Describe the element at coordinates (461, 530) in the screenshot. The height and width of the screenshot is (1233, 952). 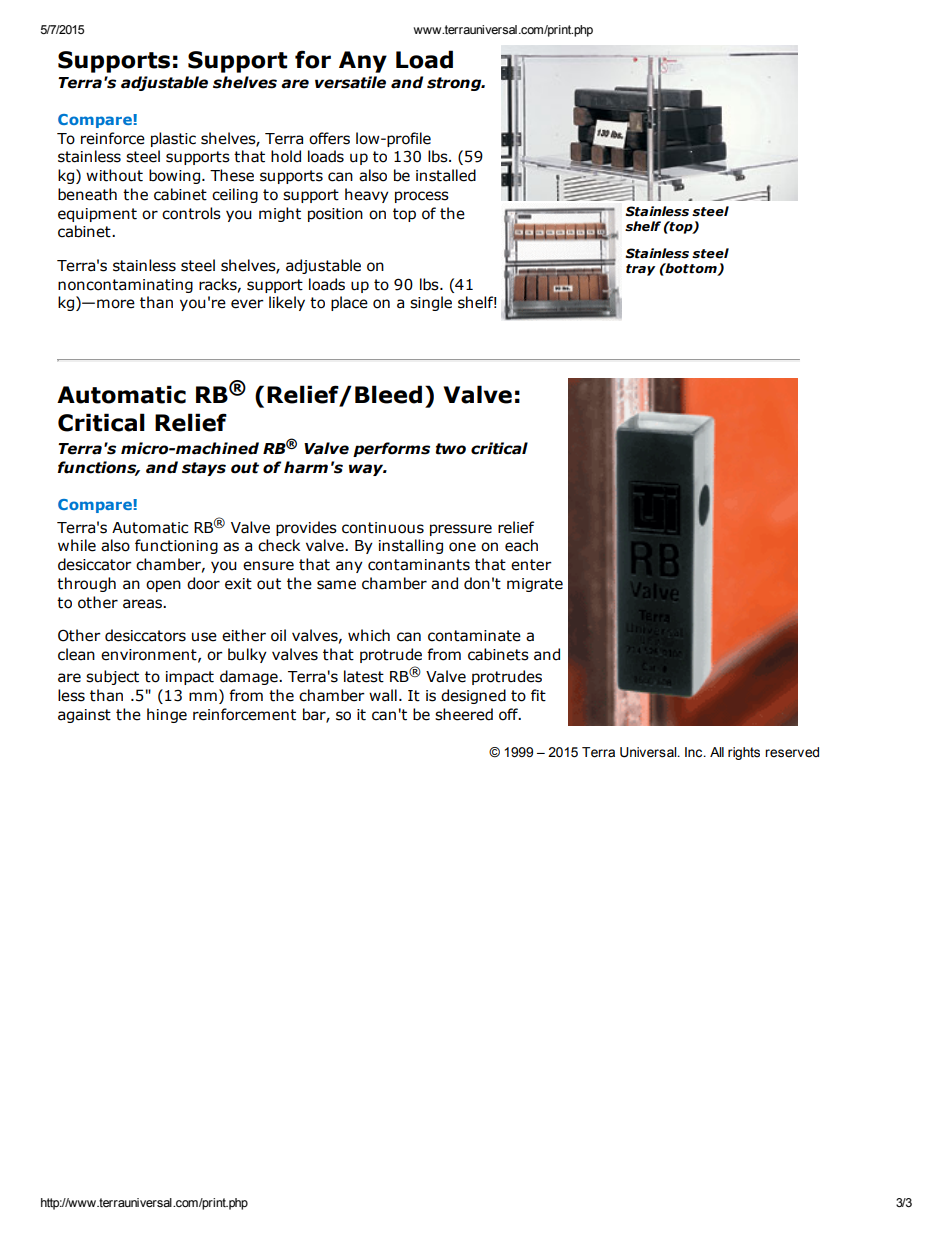
I see `pressure` at that location.
